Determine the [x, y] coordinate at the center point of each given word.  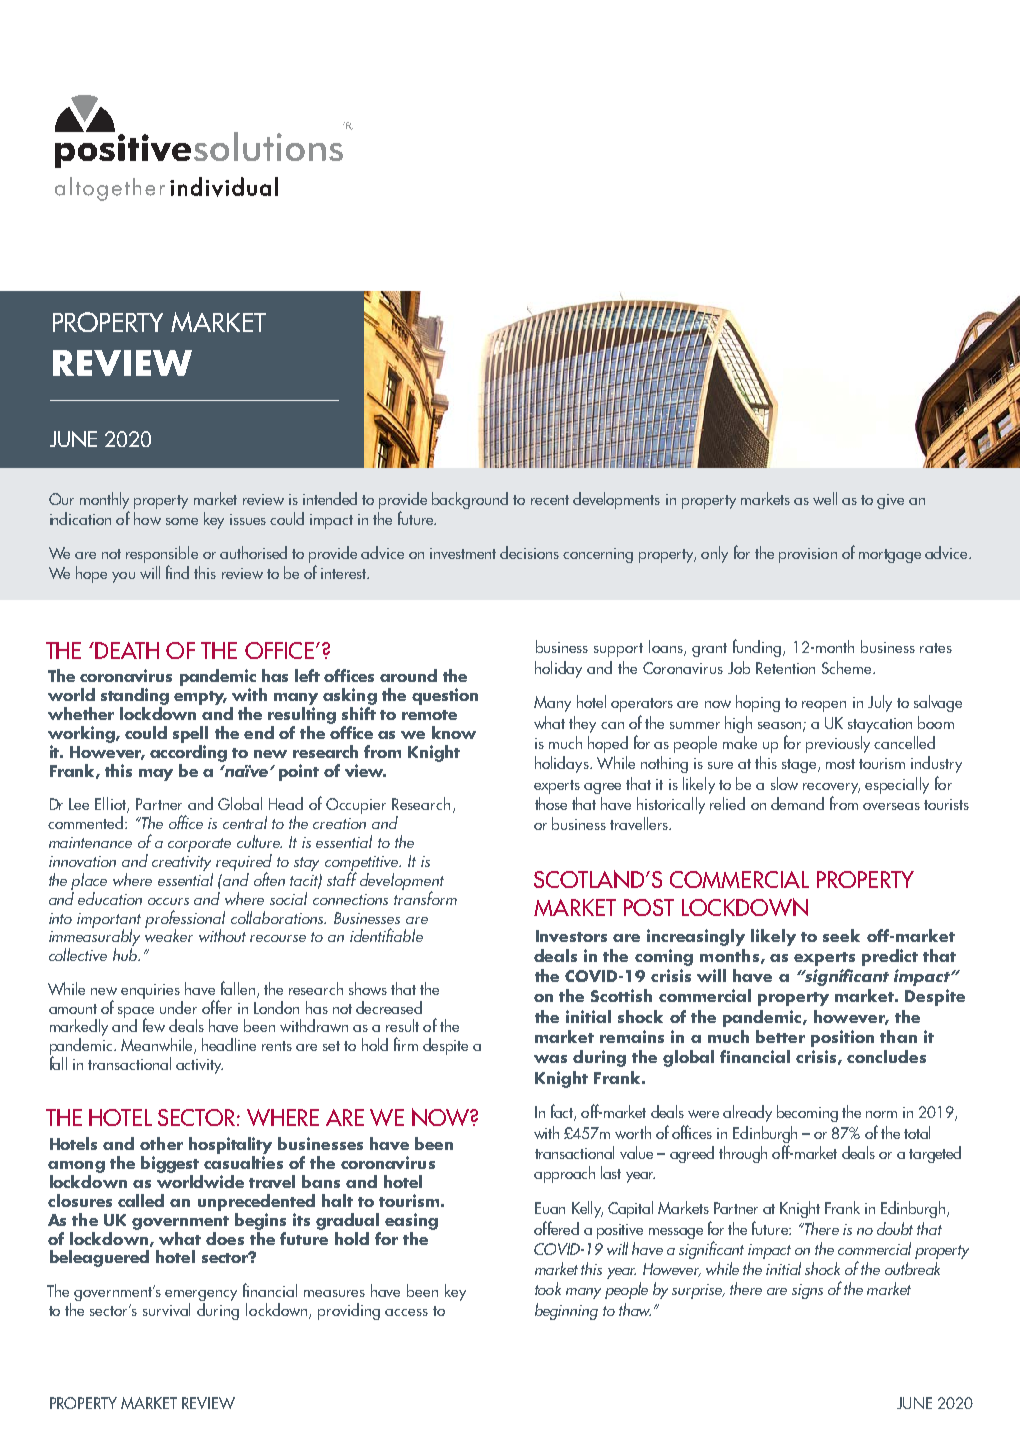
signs [807, 1291]
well [825, 498]
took [548, 1288]
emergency [201, 1295]
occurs [168, 901]
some [182, 521]
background [470, 500]
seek [841, 935]
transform [425, 896]
